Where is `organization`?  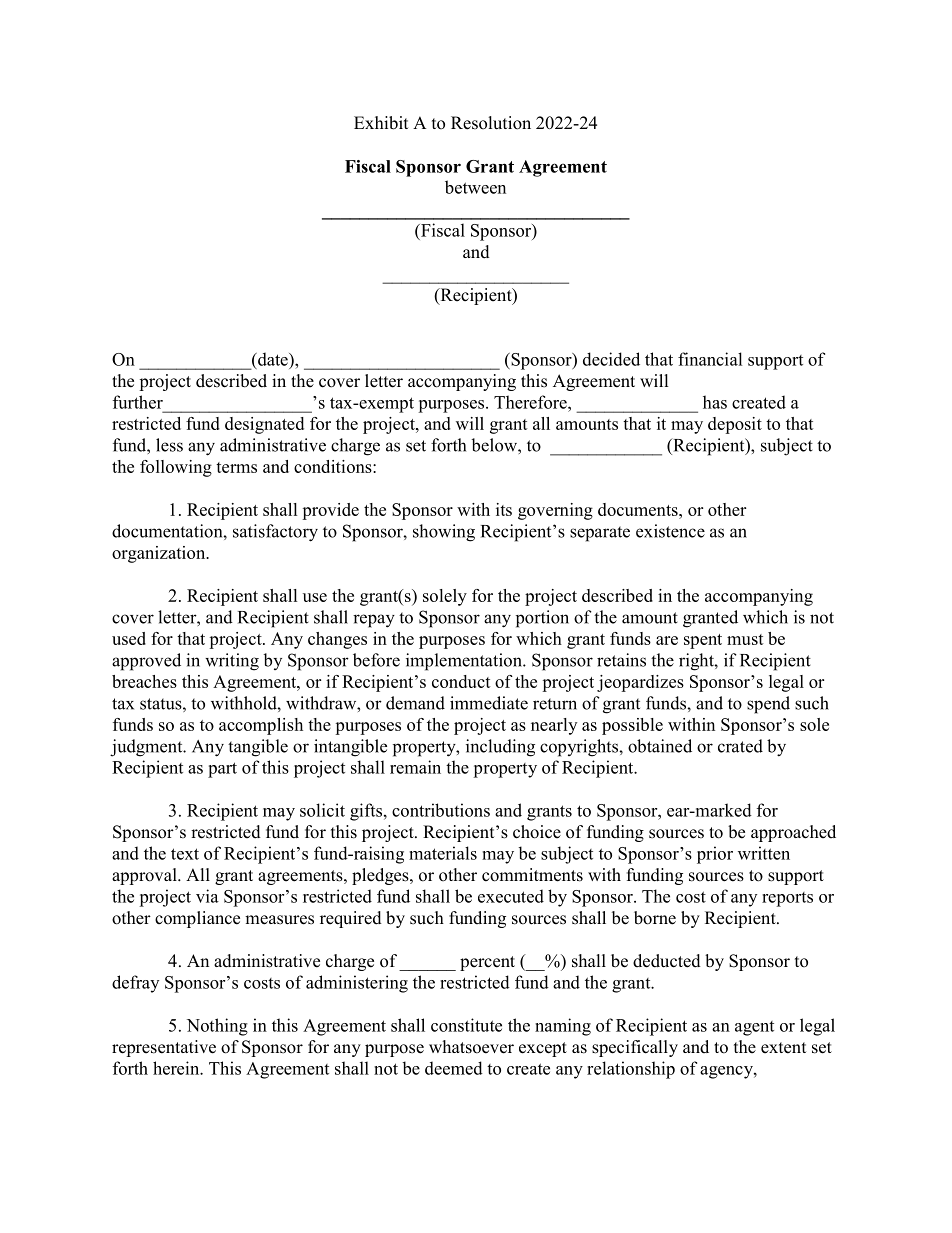 organization is located at coordinates (160, 554).
